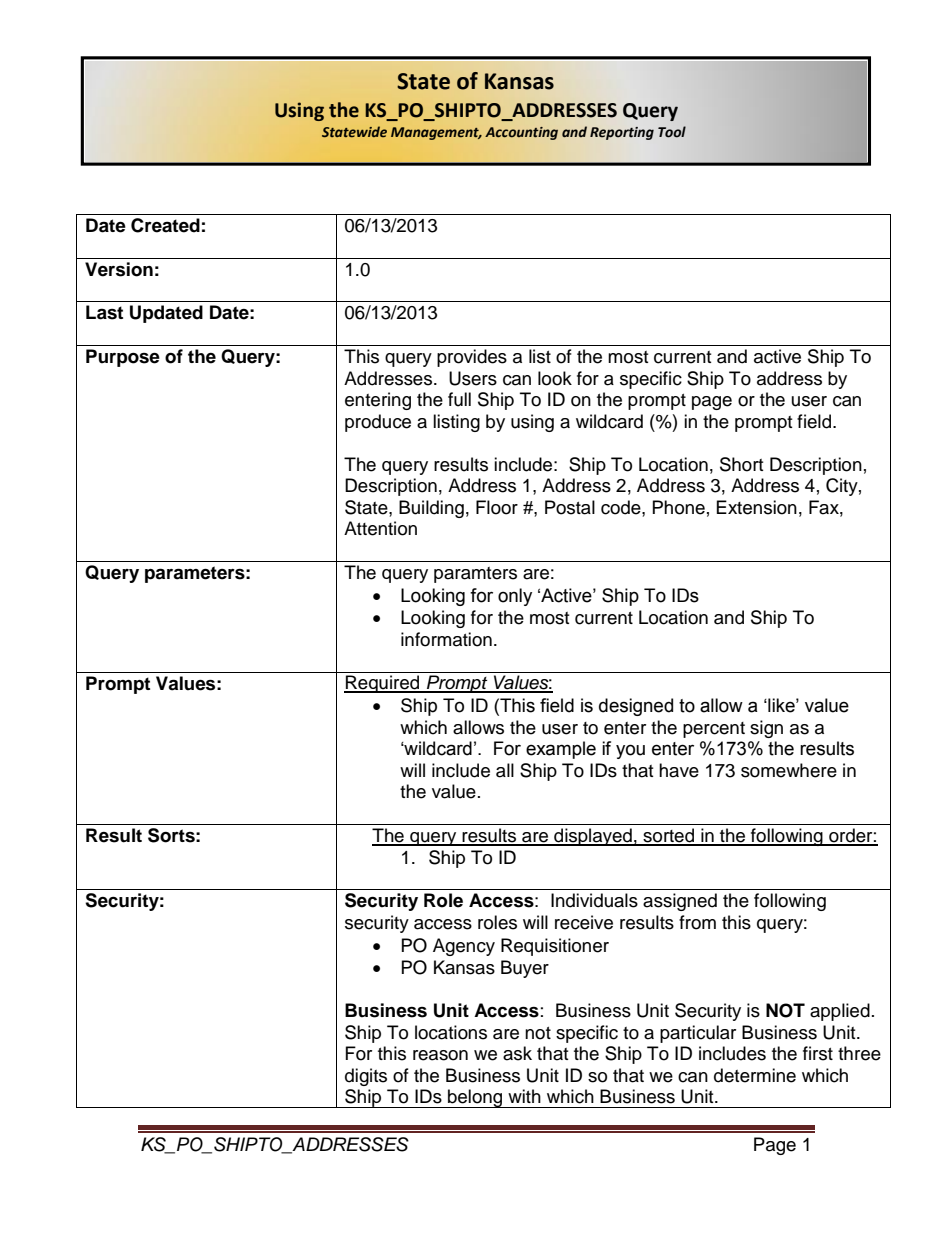  Describe the element at coordinates (165, 225) in the screenshot. I see `Created` at that location.
